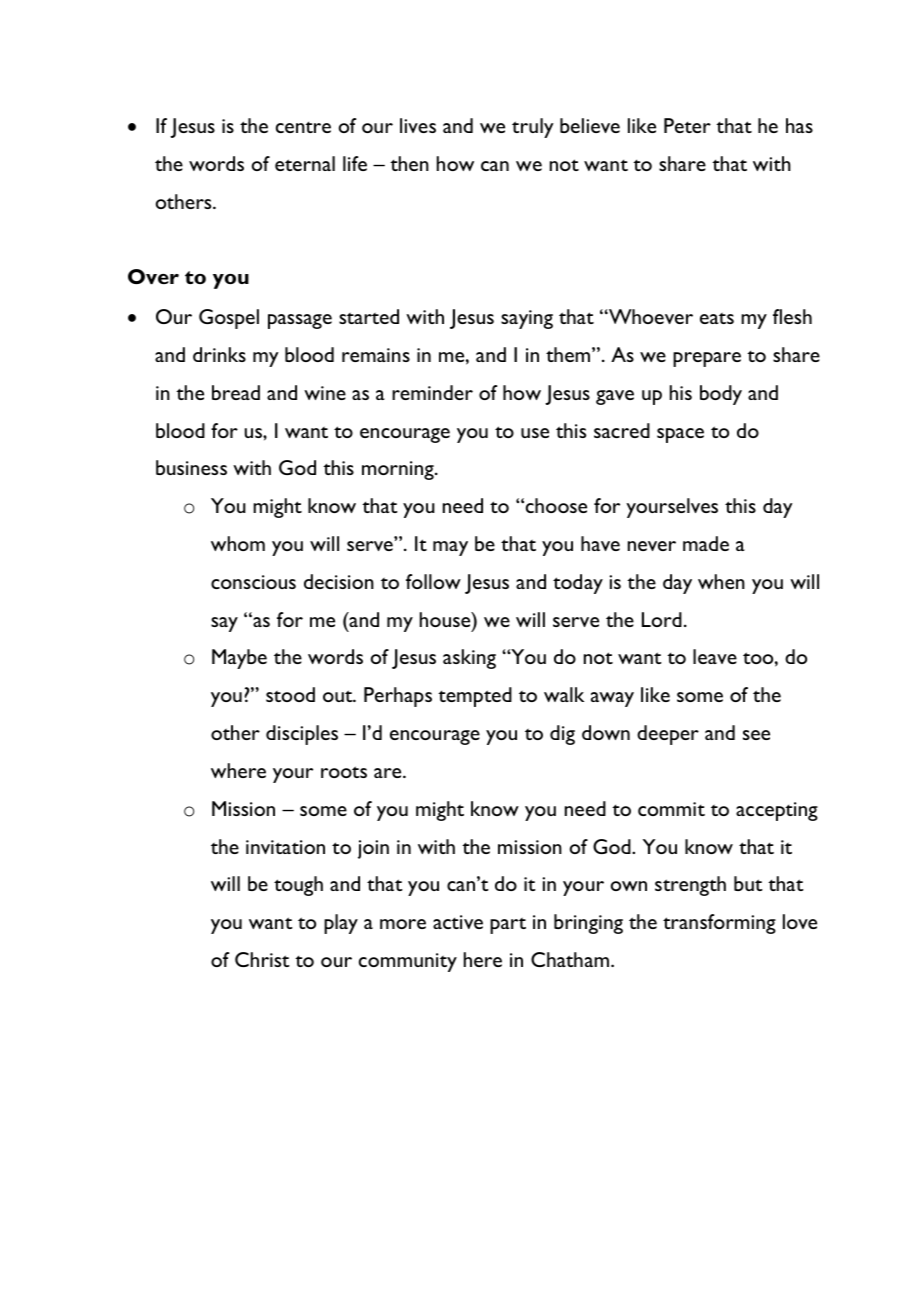 The image size is (924, 1308). What do you see at coordinates (433, 581) in the image?
I see `follow` at bounding box center [433, 581].
